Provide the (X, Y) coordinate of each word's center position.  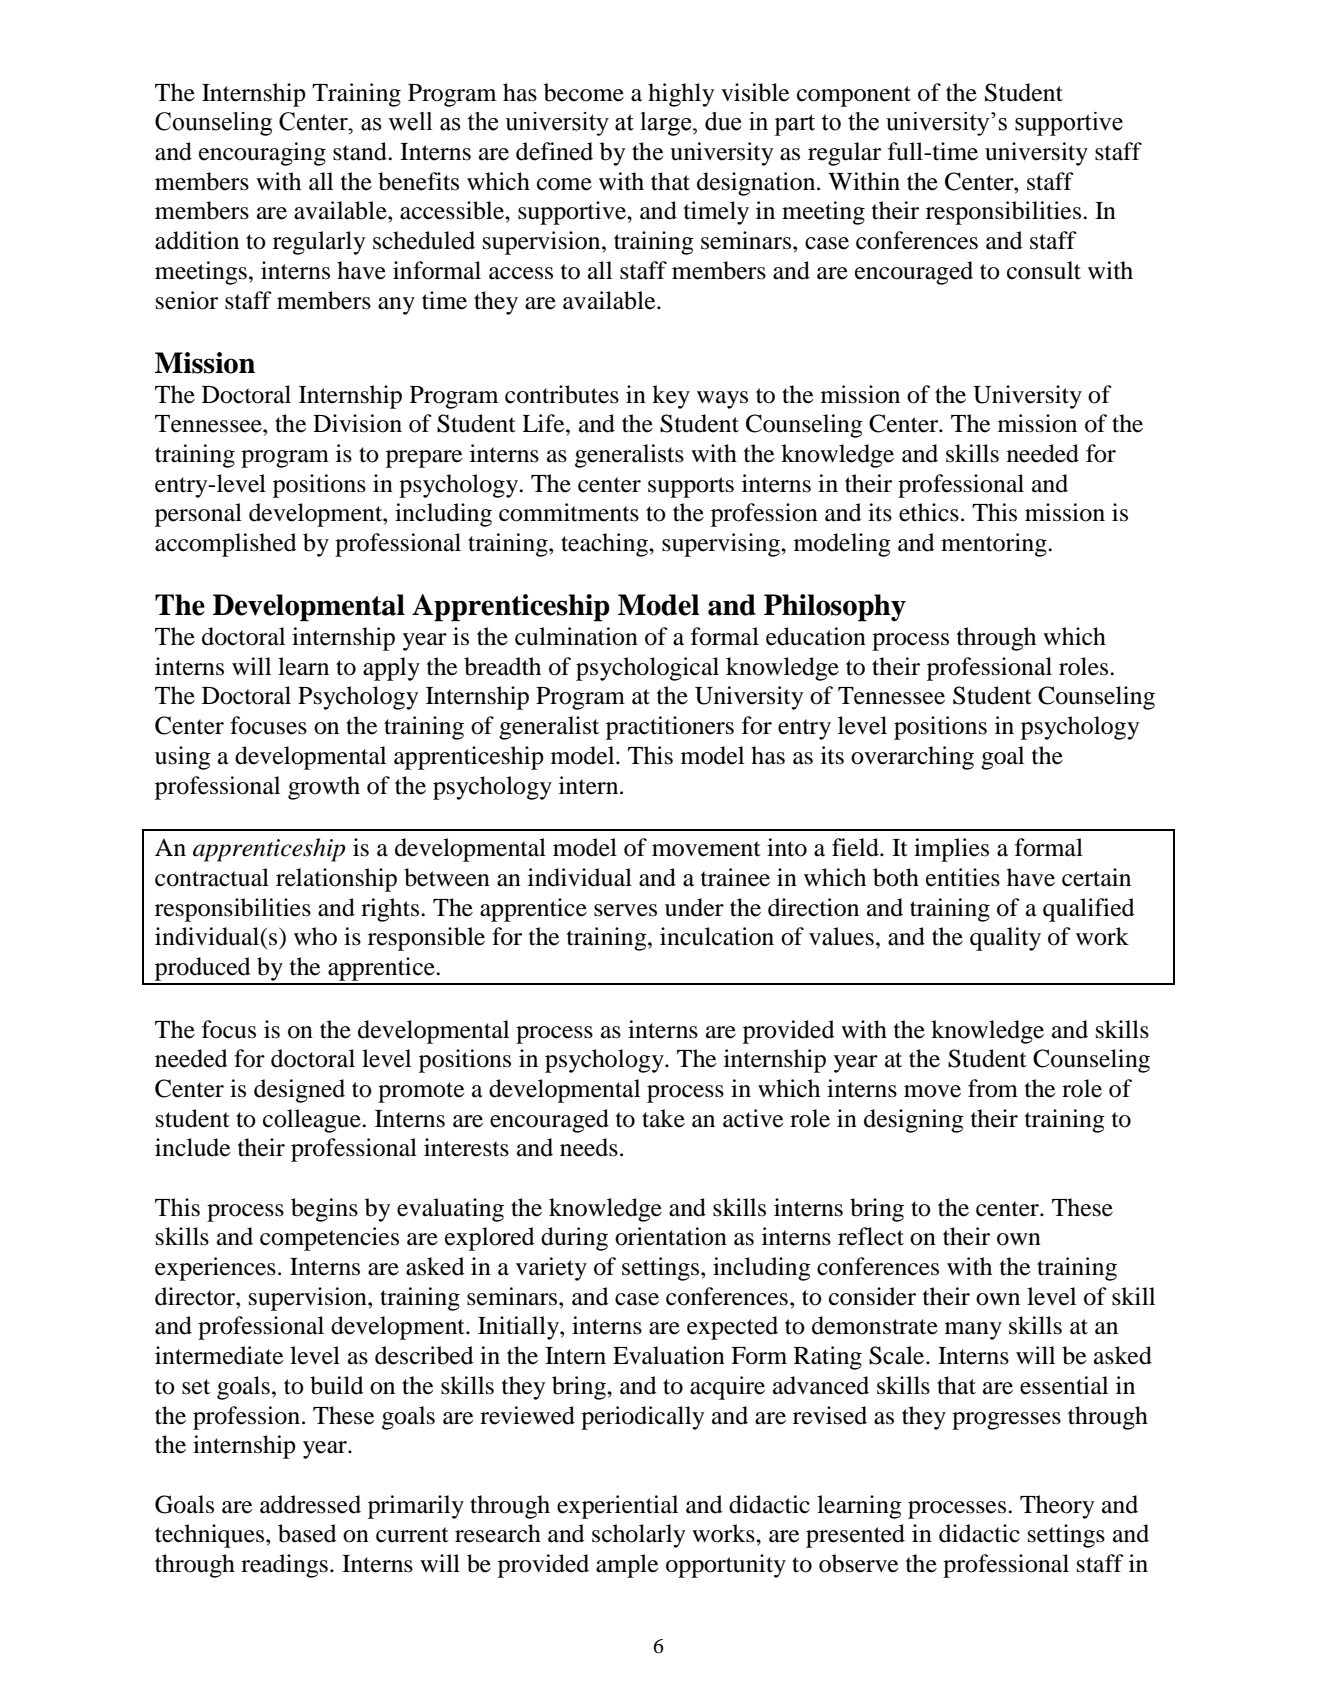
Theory (1057, 1507)
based (307, 1533)
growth (324, 788)
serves (625, 910)
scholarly (638, 1536)
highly (681, 95)
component (854, 96)
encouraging (262, 154)
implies (951, 850)
